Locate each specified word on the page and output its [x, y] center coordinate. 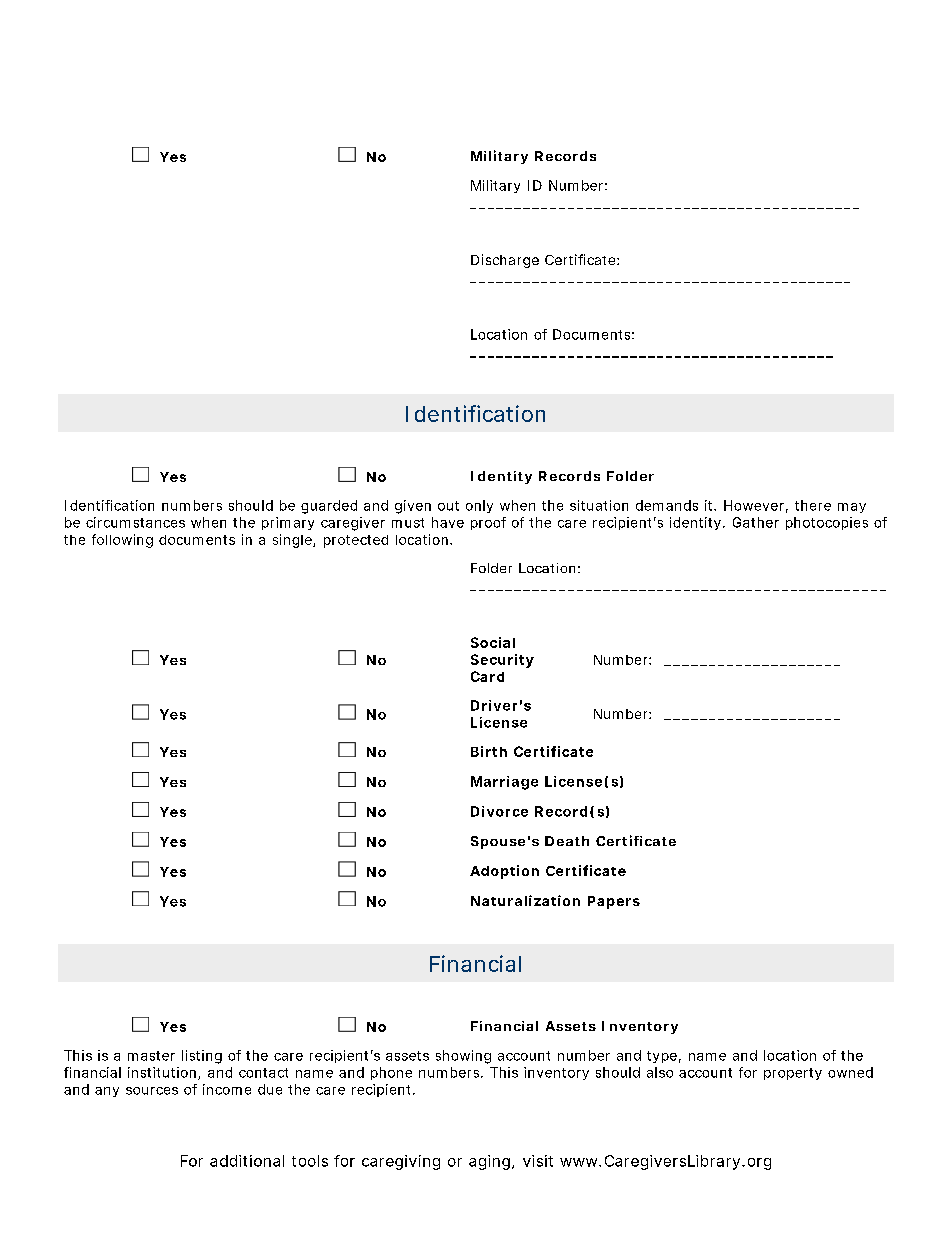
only [479, 506]
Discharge [505, 261]
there [813, 505]
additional [247, 1161]
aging [491, 1162]
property [793, 1074]
